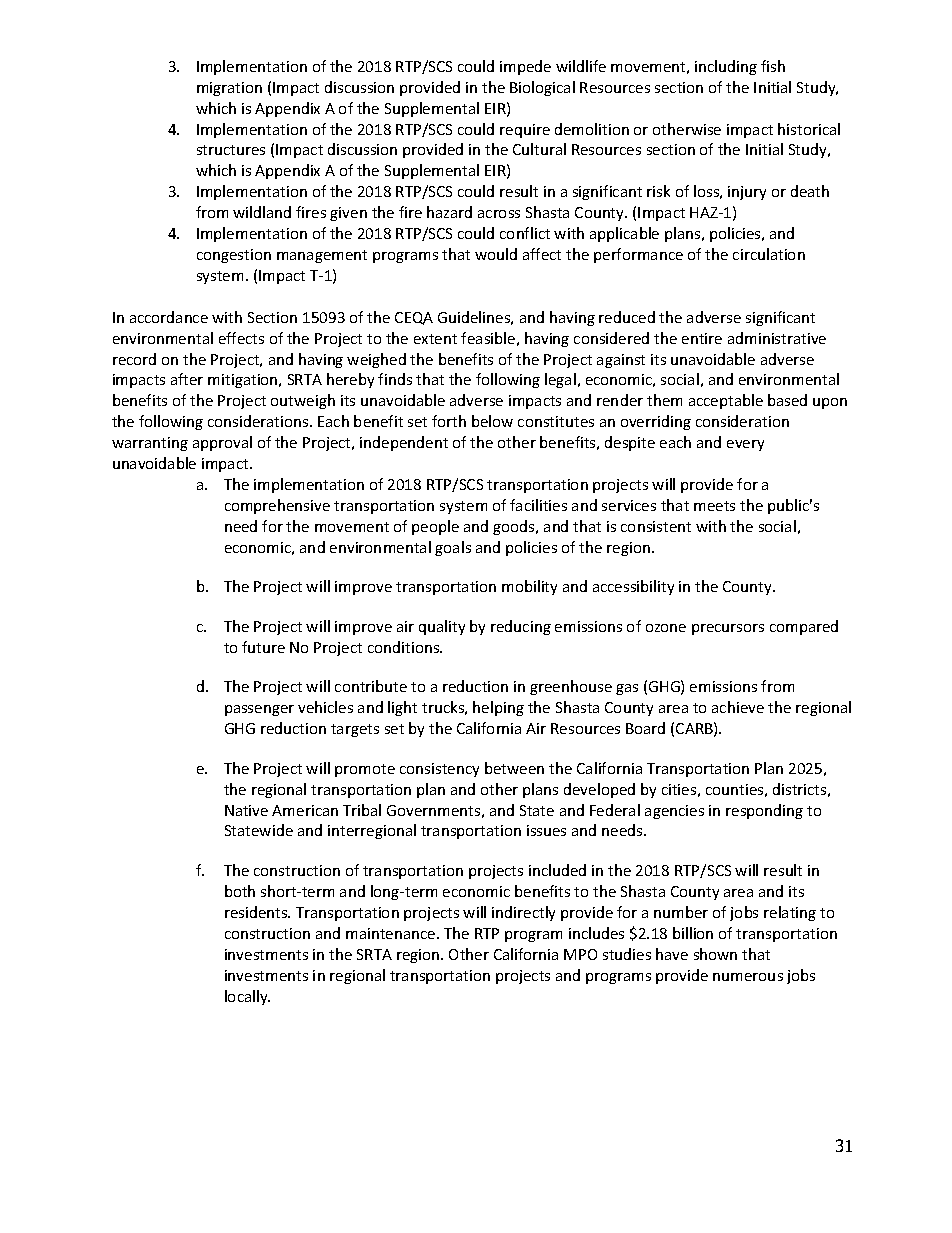 Image resolution: width=952 pixels, height=1233 pixels. I want to click on comprehensive, so click(277, 506).
